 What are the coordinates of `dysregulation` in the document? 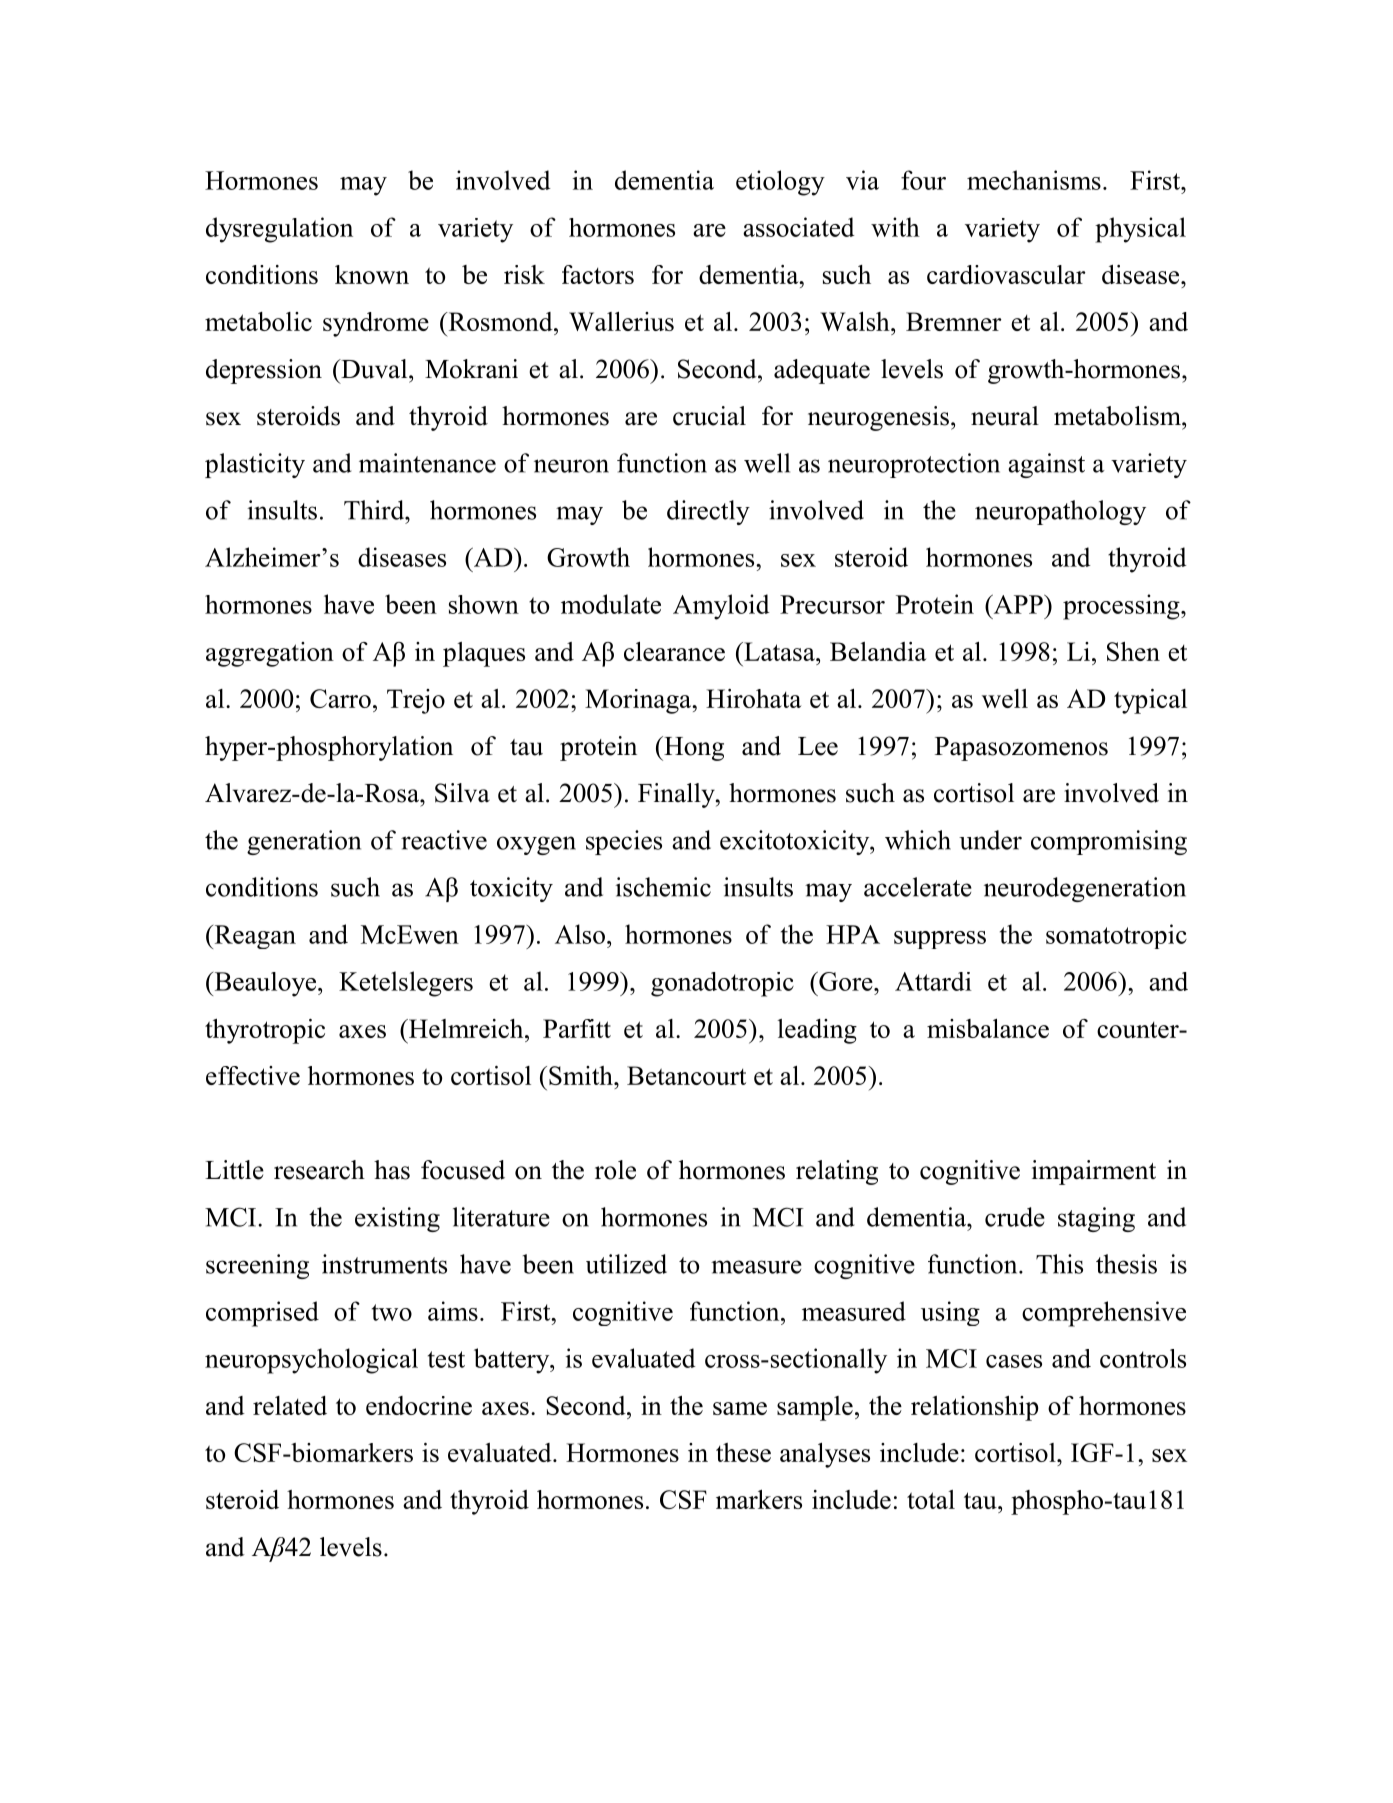 It's located at (279, 230).
